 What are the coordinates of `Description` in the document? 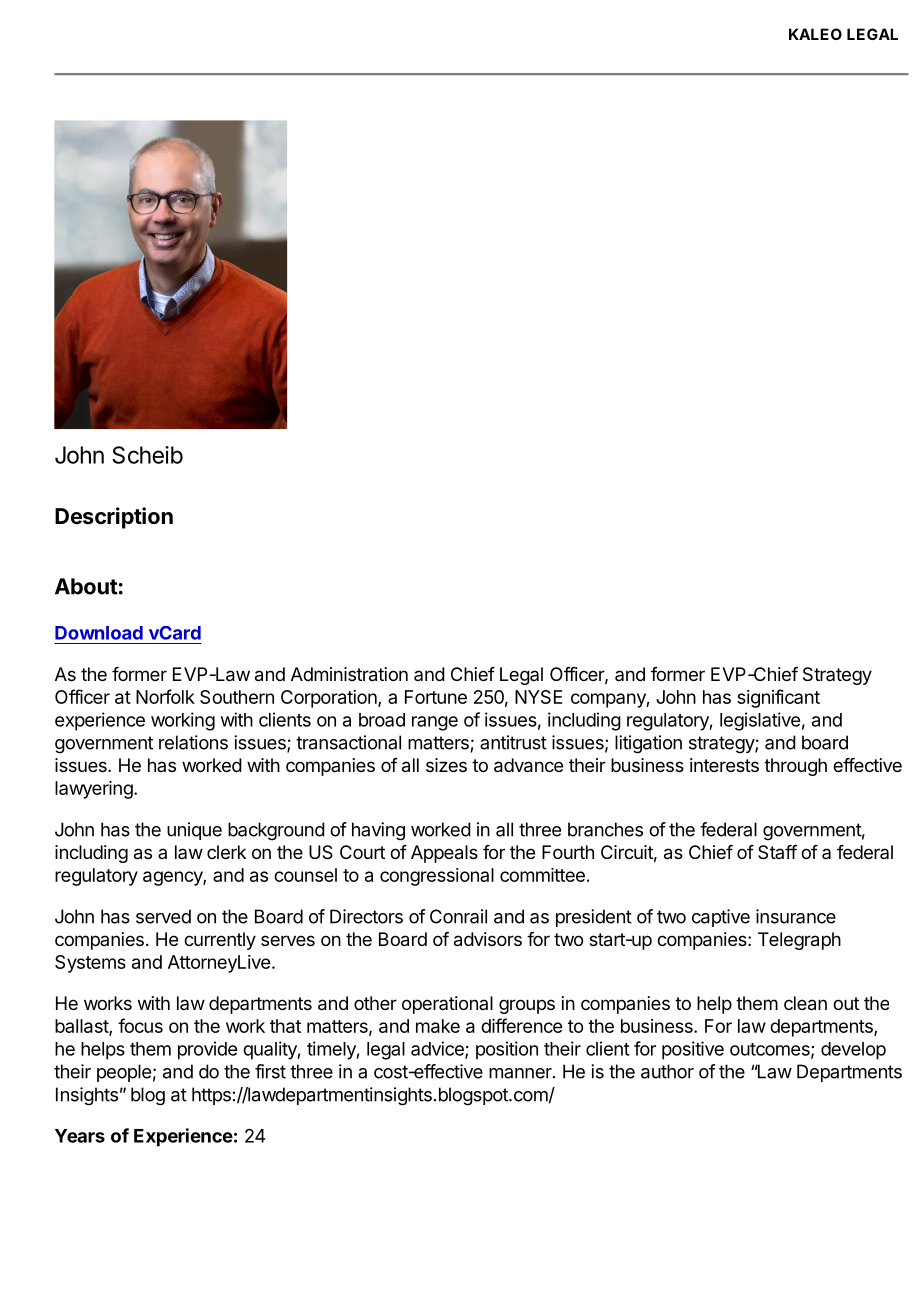 It's located at (114, 518).
